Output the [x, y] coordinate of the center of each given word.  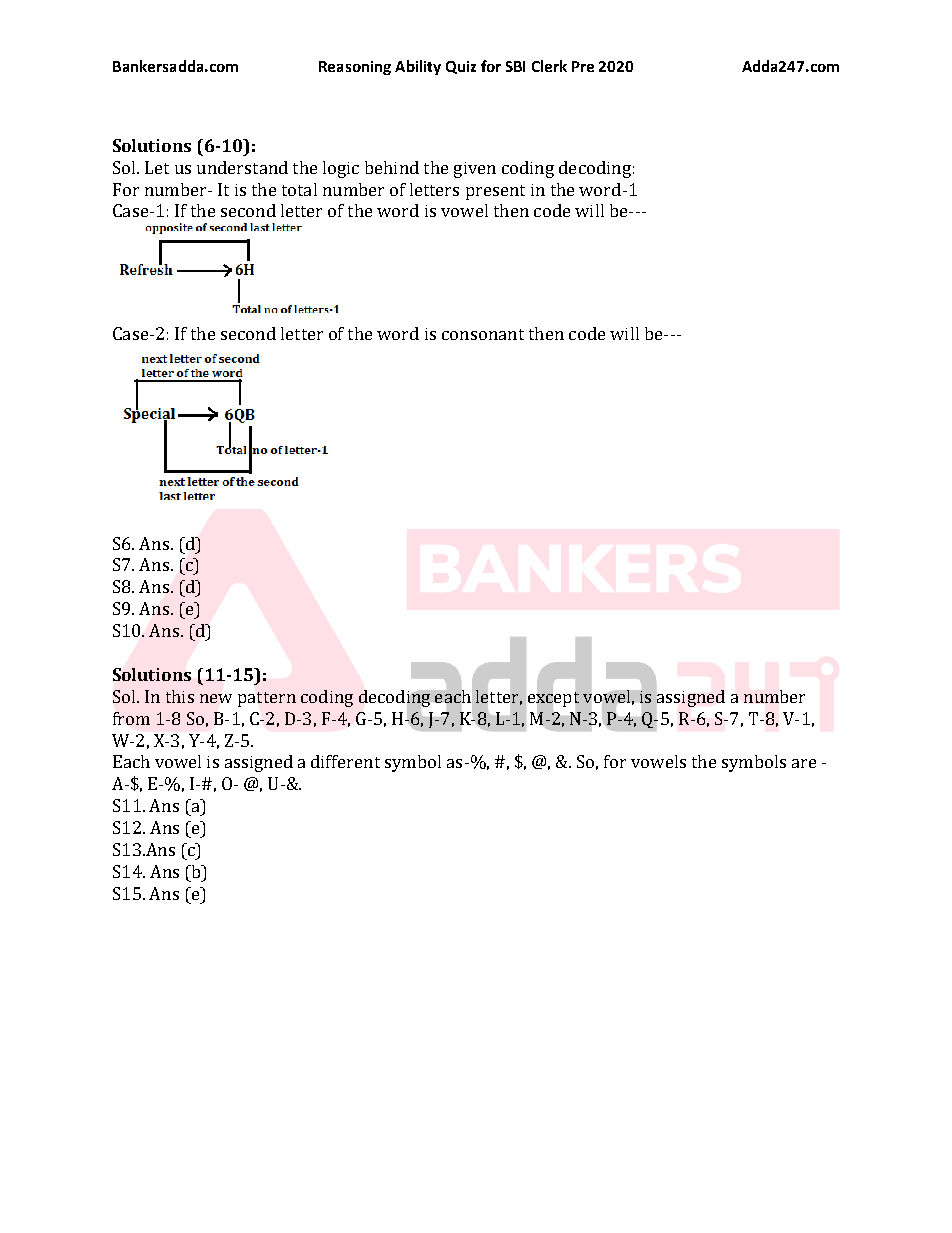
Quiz [461, 67]
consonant [483, 334]
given [475, 170]
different [345, 761]
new [216, 698]
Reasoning [355, 68]
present [495, 192]
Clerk [549, 66]
